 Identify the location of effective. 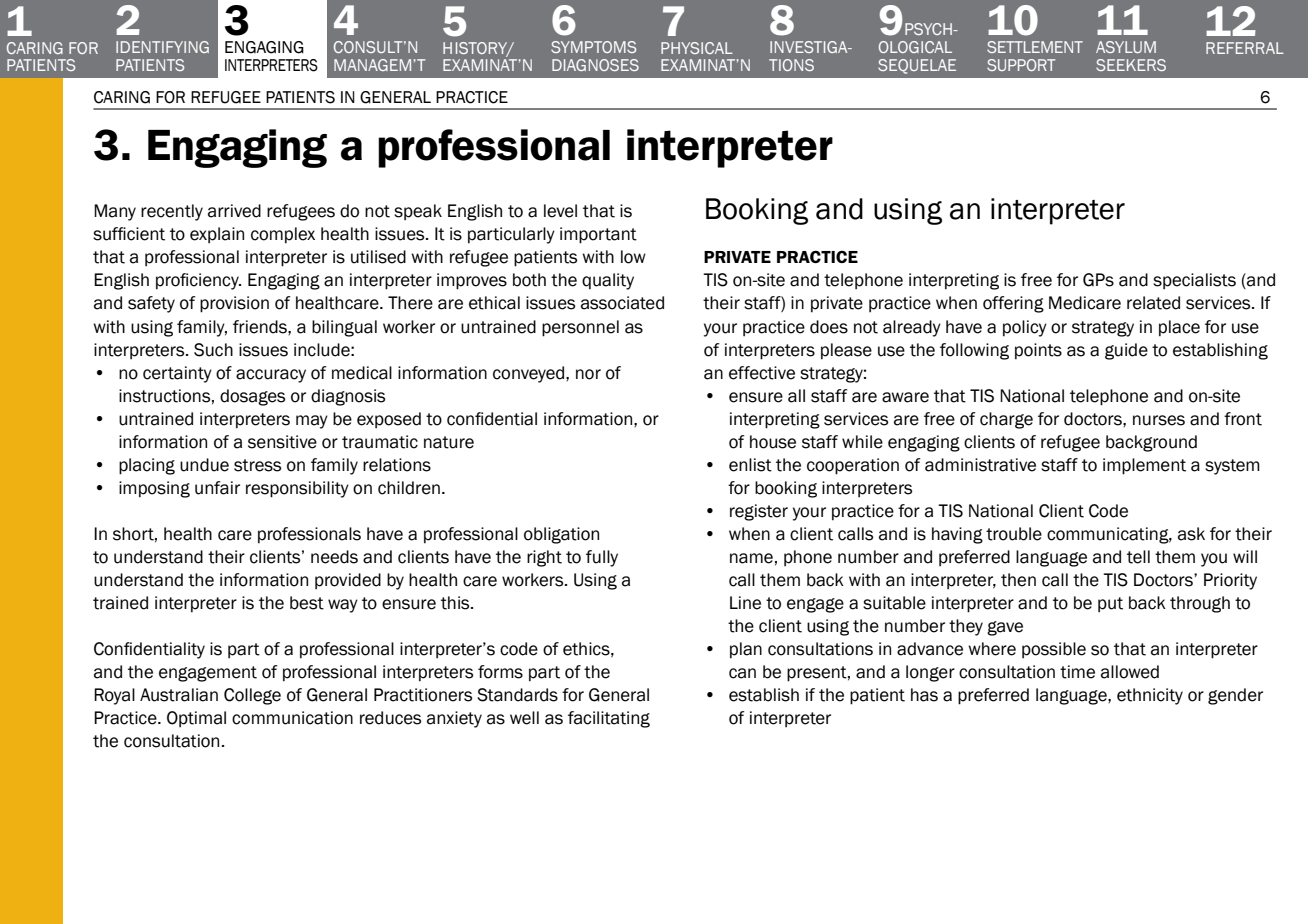
(762, 373).
